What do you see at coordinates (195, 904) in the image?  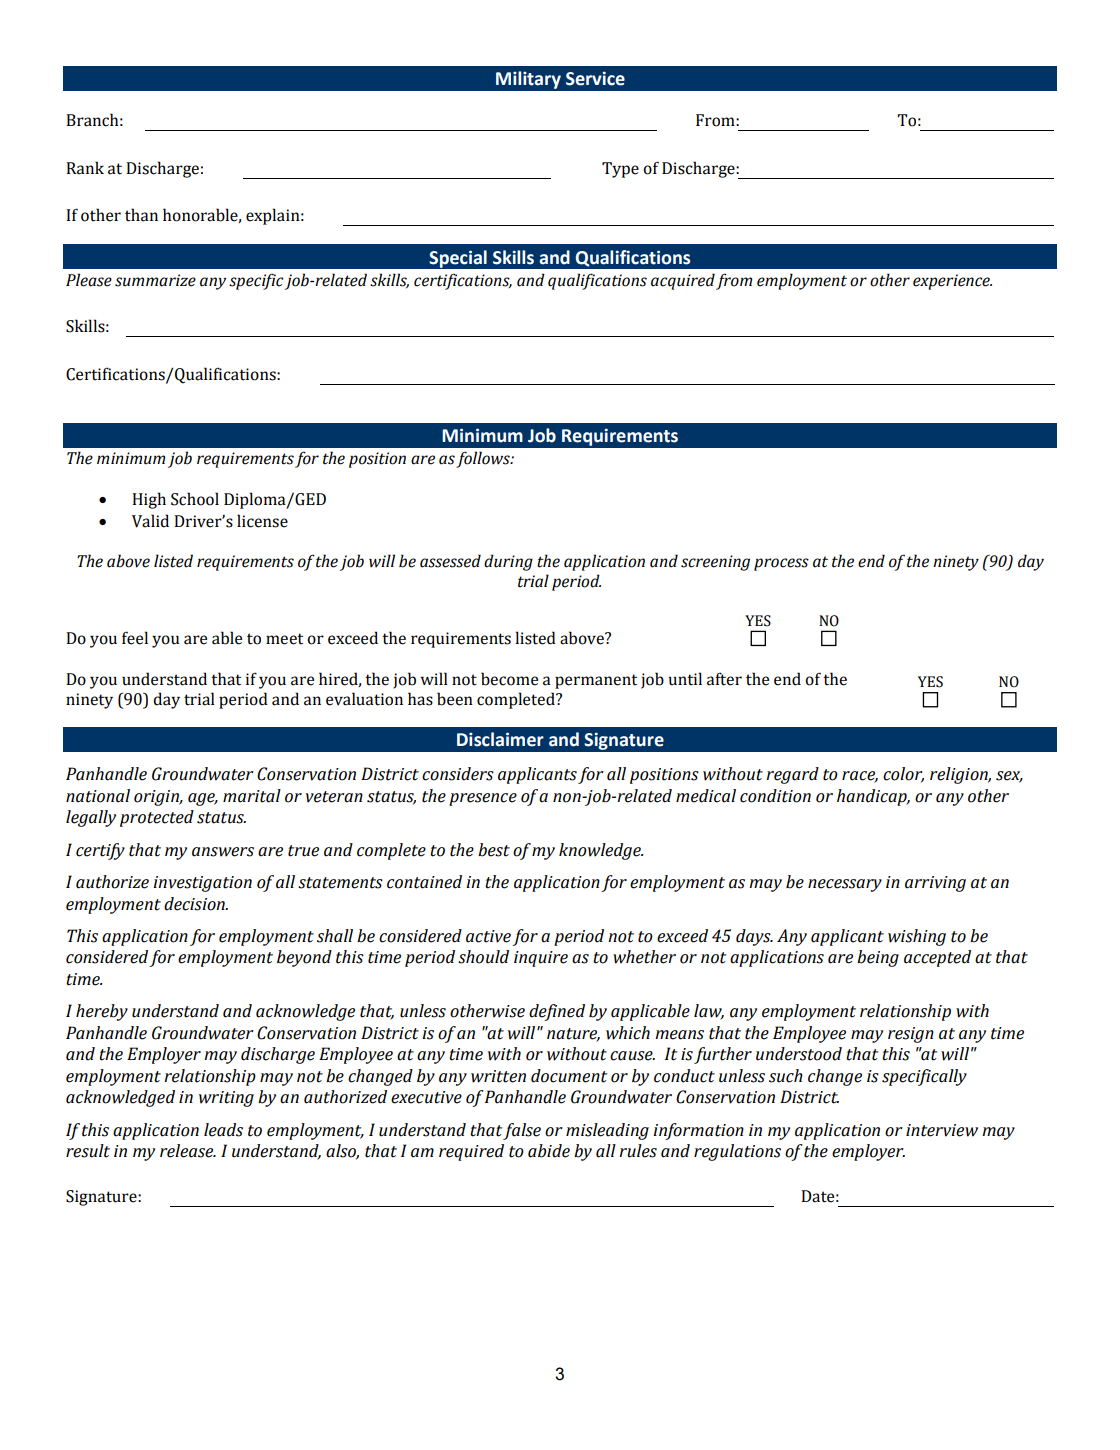 I see `decision` at bounding box center [195, 904].
